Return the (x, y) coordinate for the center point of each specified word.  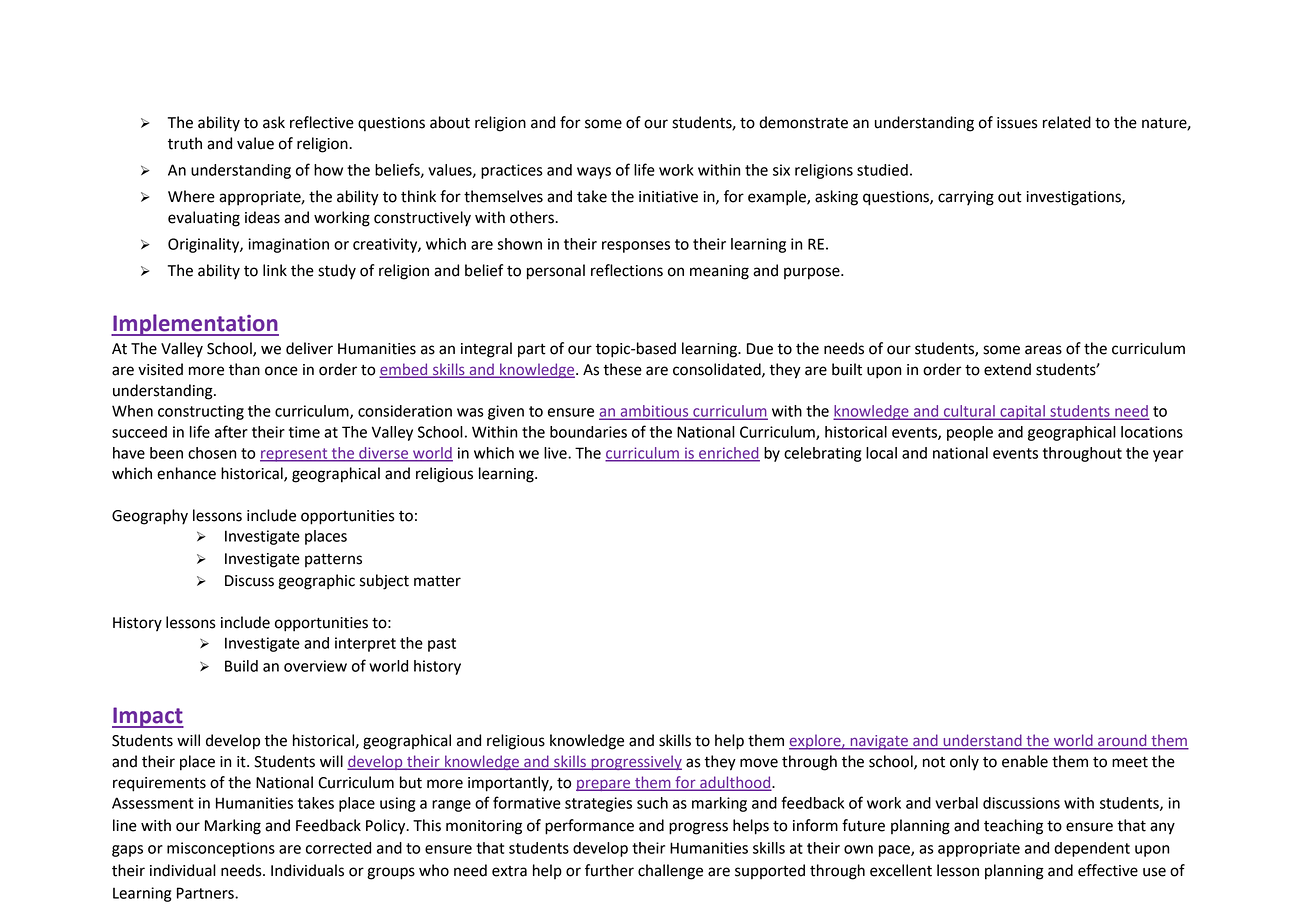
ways (594, 173)
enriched (728, 454)
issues (1017, 123)
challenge (670, 872)
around (1122, 741)
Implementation (195, 325)
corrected (338, 848)
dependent (1092, 849)
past (442, 645)
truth (185, 143)
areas (1043, 350)
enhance (186, 473)
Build (241, 666)
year (1168, 456)
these (622, 369)
